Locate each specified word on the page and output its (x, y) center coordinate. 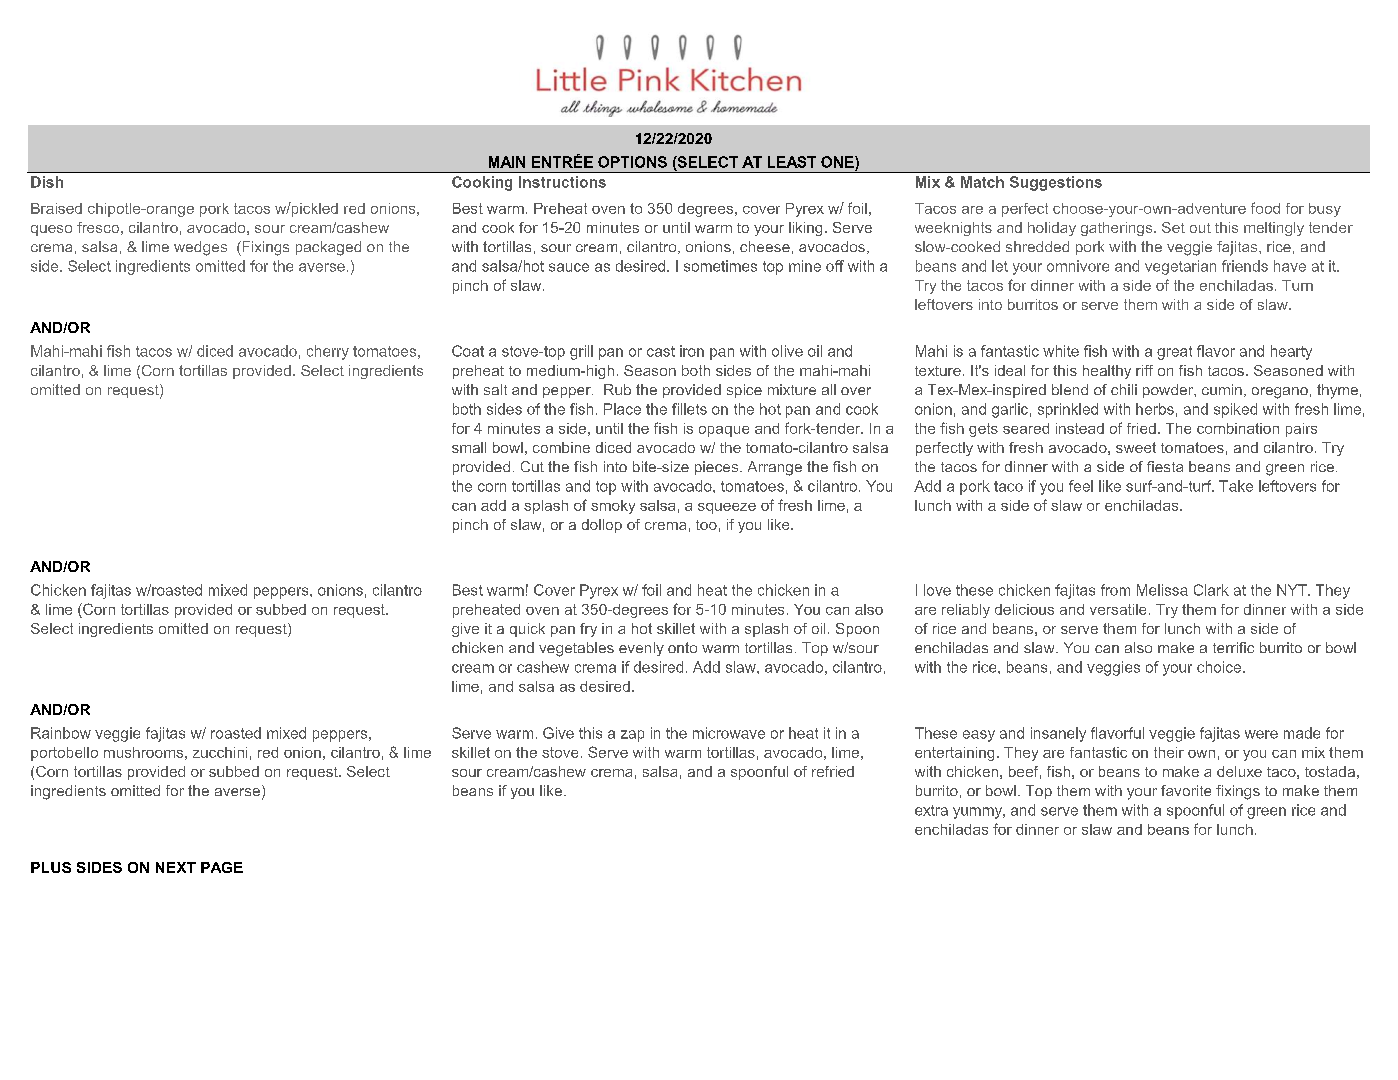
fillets (689, 409)
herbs (1155, 409)
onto (682, 647)
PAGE (222, 867)
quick (527, 630)
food (1265, 208)
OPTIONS (632, 162)
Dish (47, 182)
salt (495, 389)
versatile (1118, 609)
